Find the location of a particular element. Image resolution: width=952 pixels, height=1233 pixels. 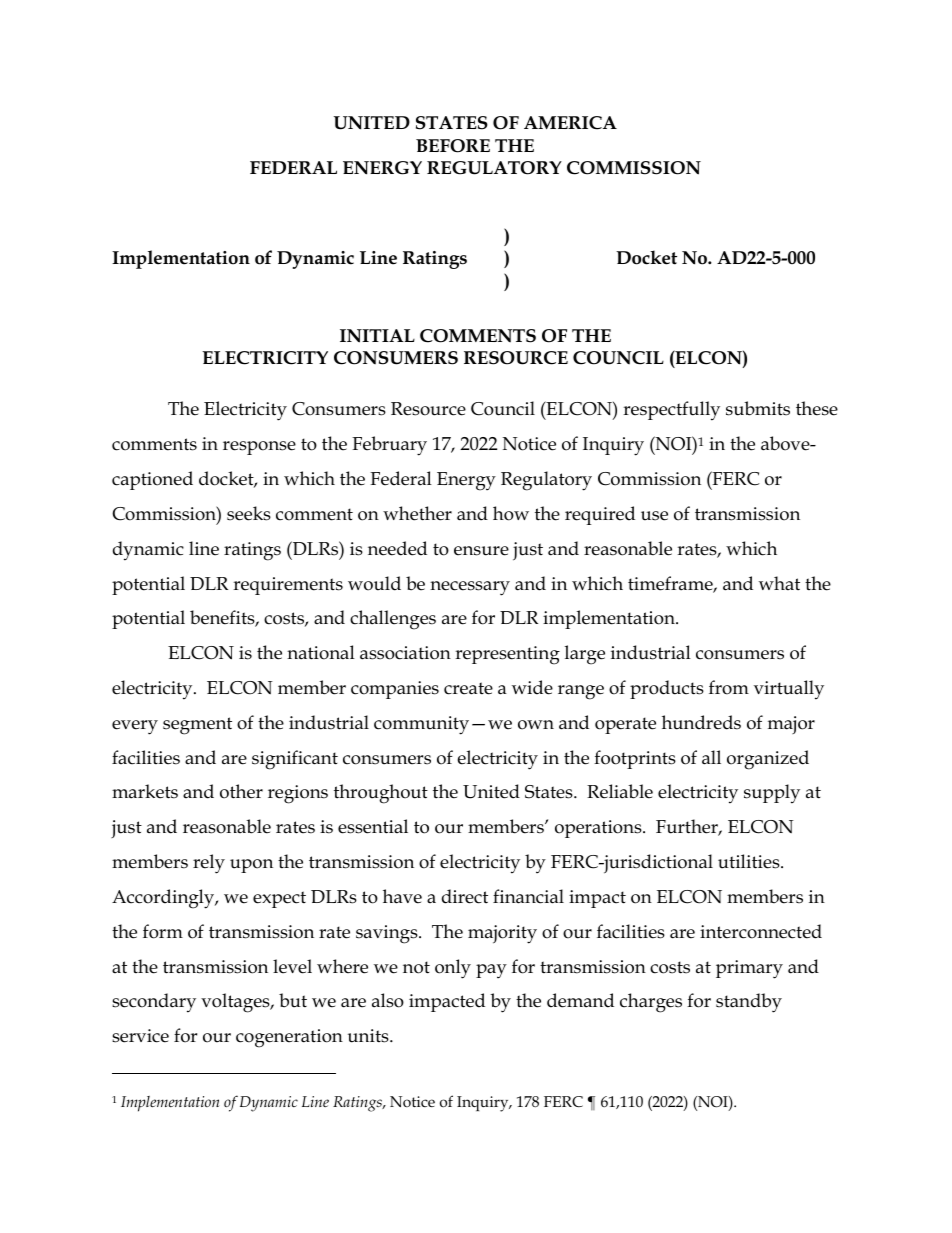

AMERICA is located at coordinates (570, 123).
